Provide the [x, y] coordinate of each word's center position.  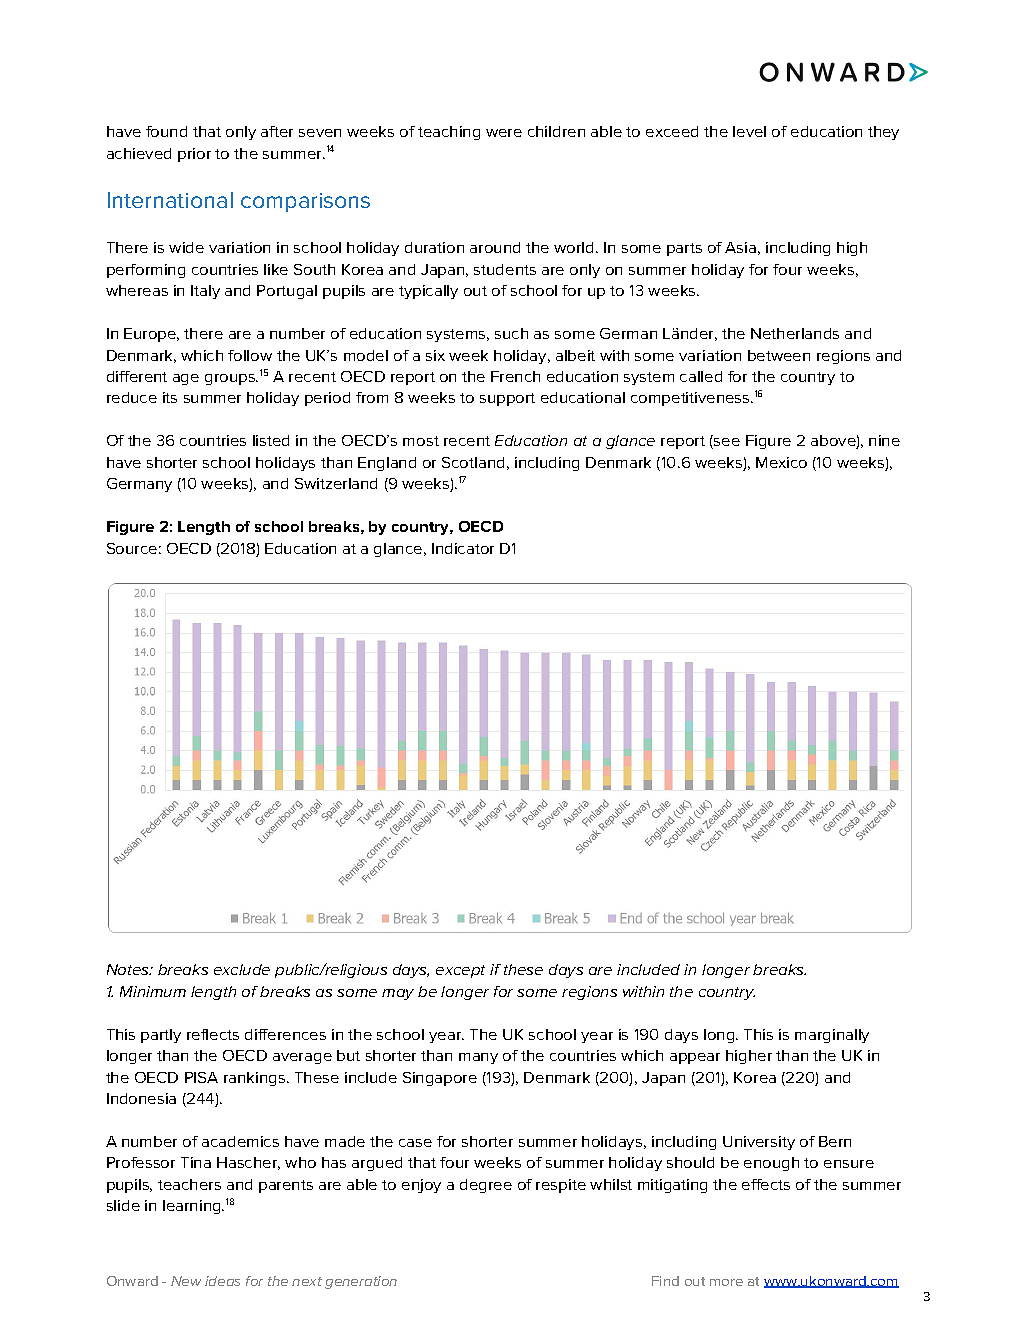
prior [194, 155]
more [726, 1282]
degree [486, 1186]
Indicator [463, 548]
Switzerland [336, 483]
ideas [222, 1281]
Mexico [781, 462]
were [504, 133]
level [749, 131]
